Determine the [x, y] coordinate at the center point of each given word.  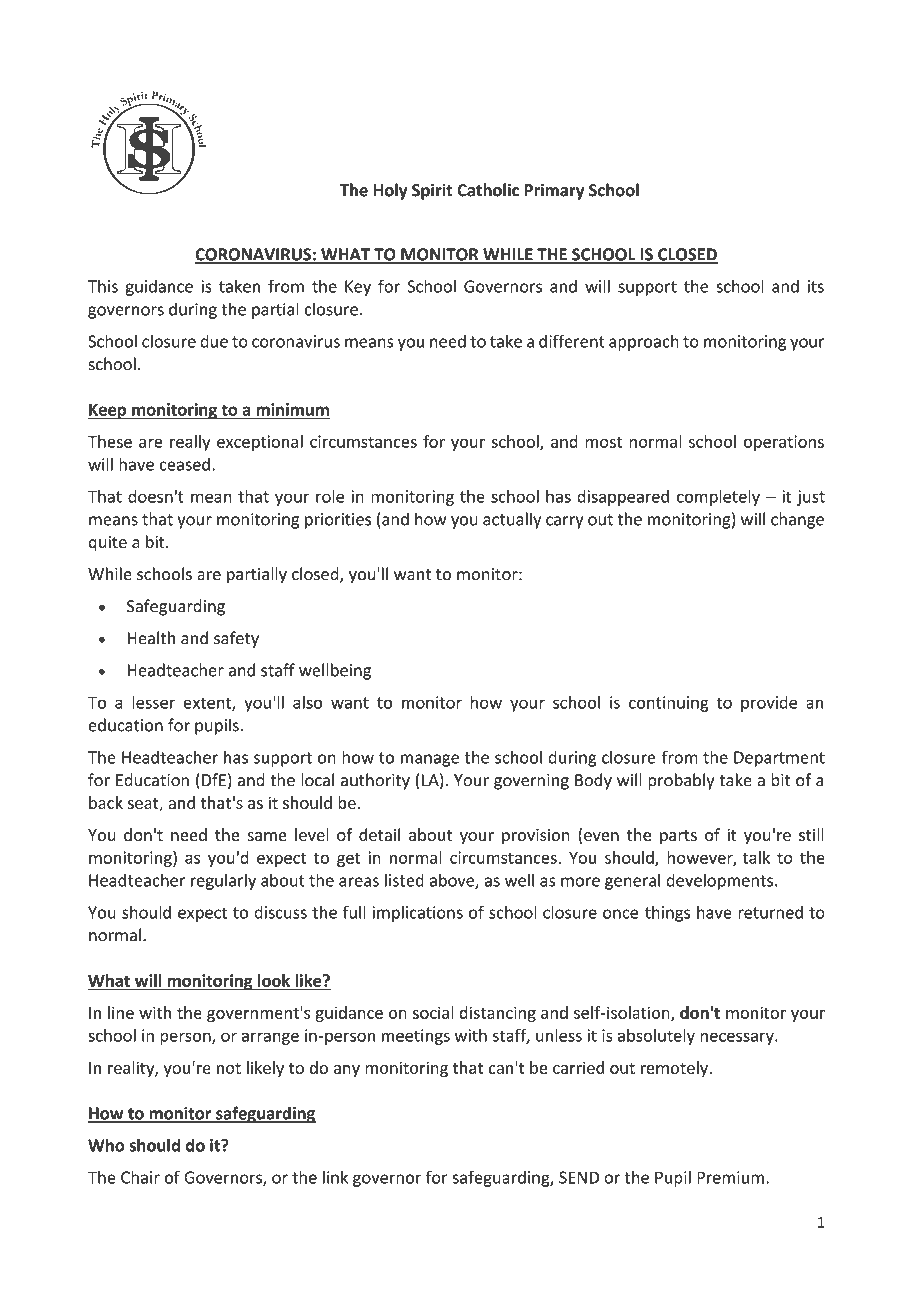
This [103, 286]
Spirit [432, 192]
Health [151, 638]
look [274, 981]
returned [770, 912]
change [797, 520]
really [190, 443]
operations [783, 443]
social [433, 1012]
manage [430, 760]
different [572, 341]
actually [512, 520]
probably [681, 781]
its [816, 286]
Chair [140, 1177]
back [106, 802]
